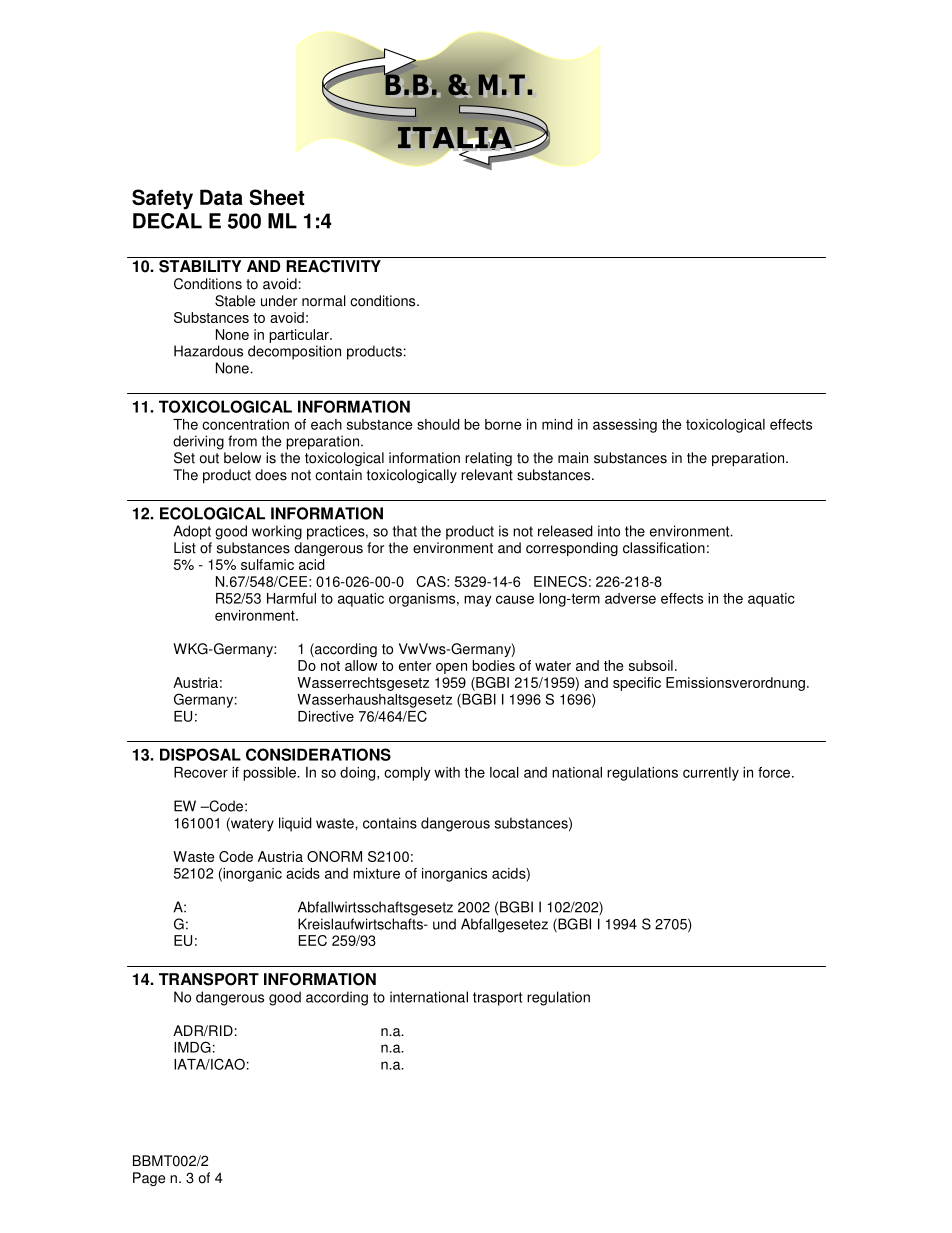 The image size is (952, 1233). Describe the element at coordinates (149, 1179) in the image. I see `Page` at that location.
